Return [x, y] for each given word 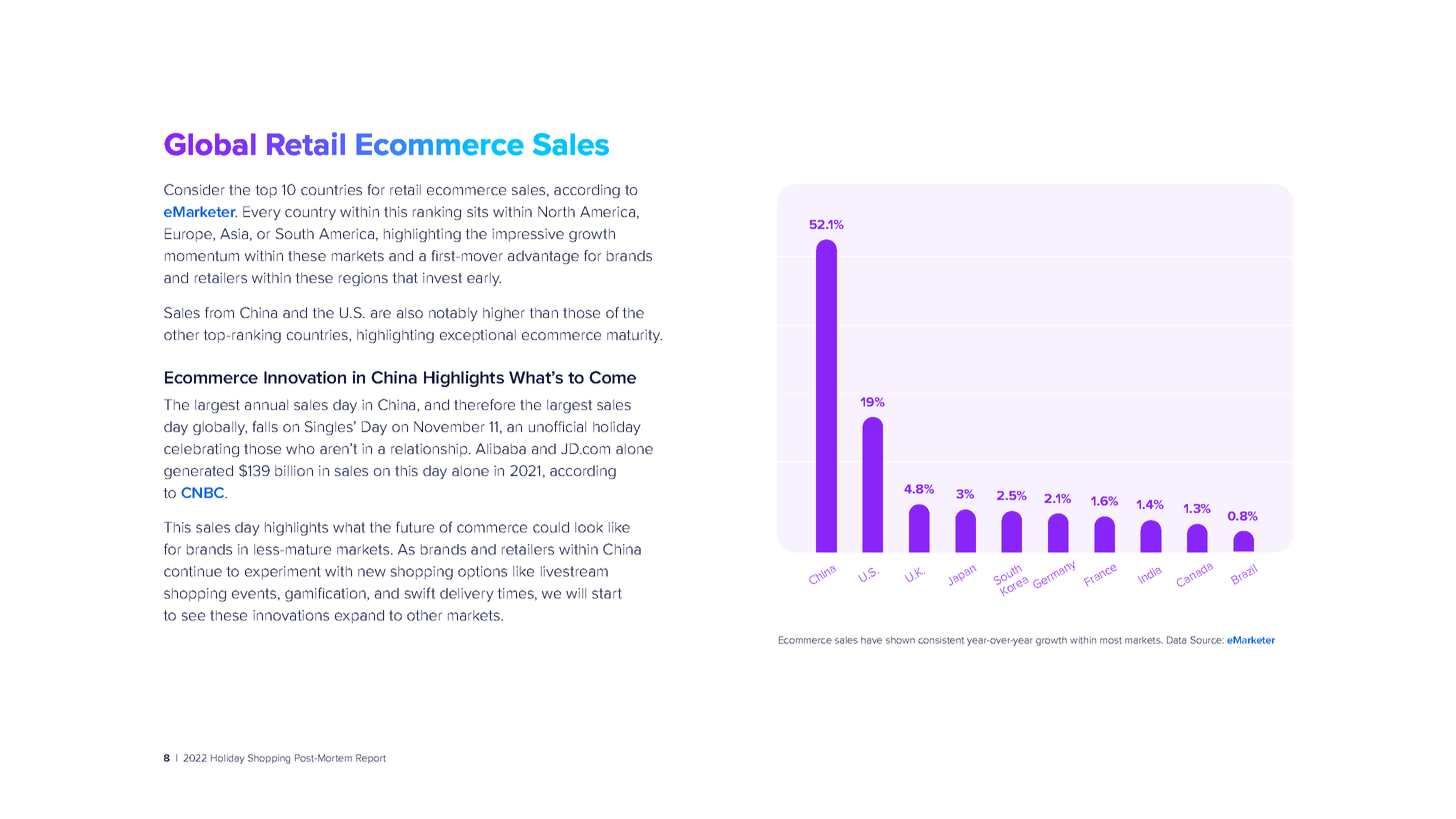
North [556, 211]
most [1111, 640]
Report [371, 759]
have [871, 640]
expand [359, 617]
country [310, 213]
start [607, 593]
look [589, 527]
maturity [634, 336]
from [219, 312]
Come [612, 377]
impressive [528, 235]
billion [294, 470]
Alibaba [501, 448]
